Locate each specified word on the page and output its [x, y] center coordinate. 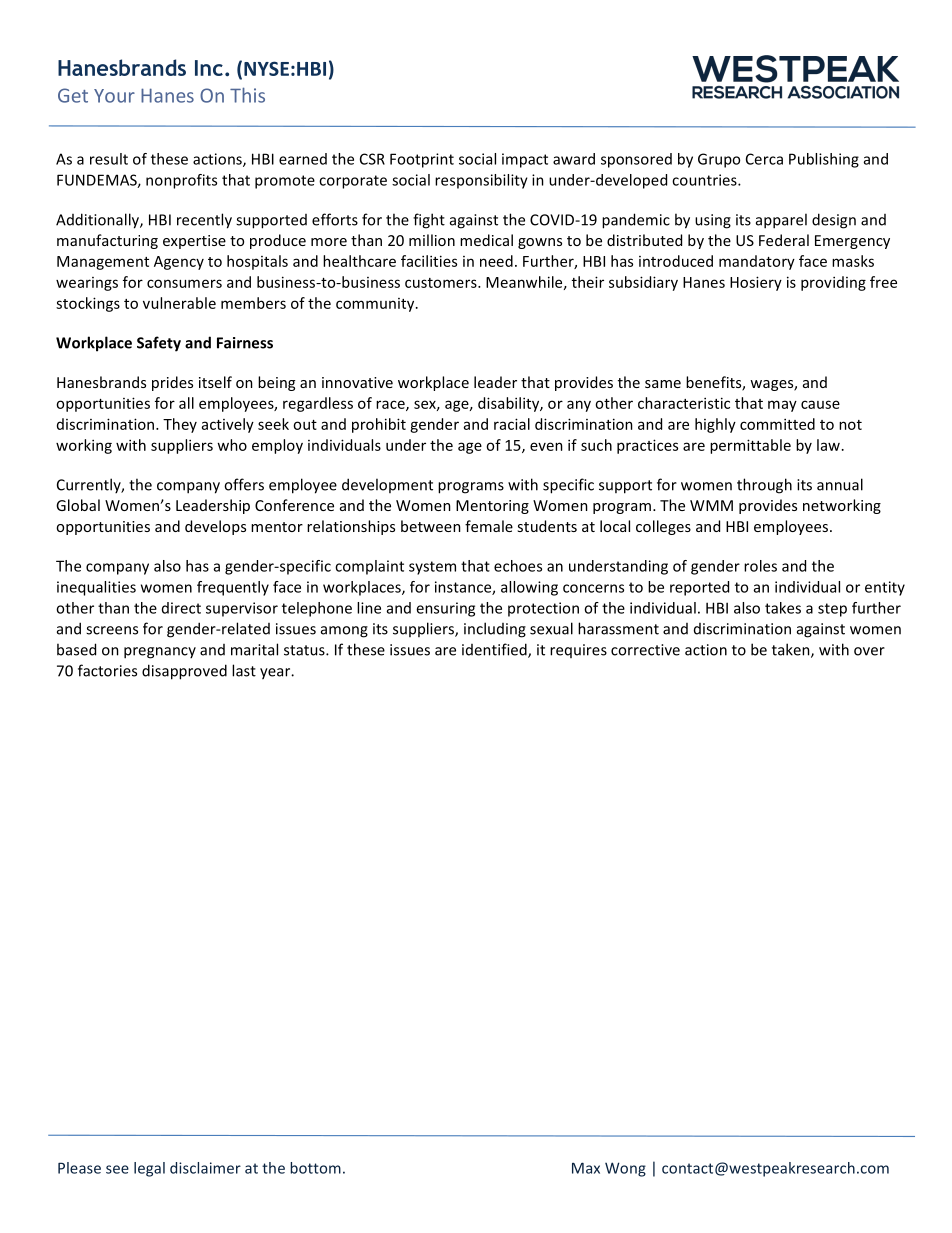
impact [525, 160]
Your [114, 96]
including [495, 630]
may [782, 406]
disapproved [184, 672]
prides [172, 383]
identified [495, 650]
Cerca [764, 159]
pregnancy [160, 653]
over [869, 651]
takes [783, 608]
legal [149, 1169]
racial [512, 424]
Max [586, 1168]
